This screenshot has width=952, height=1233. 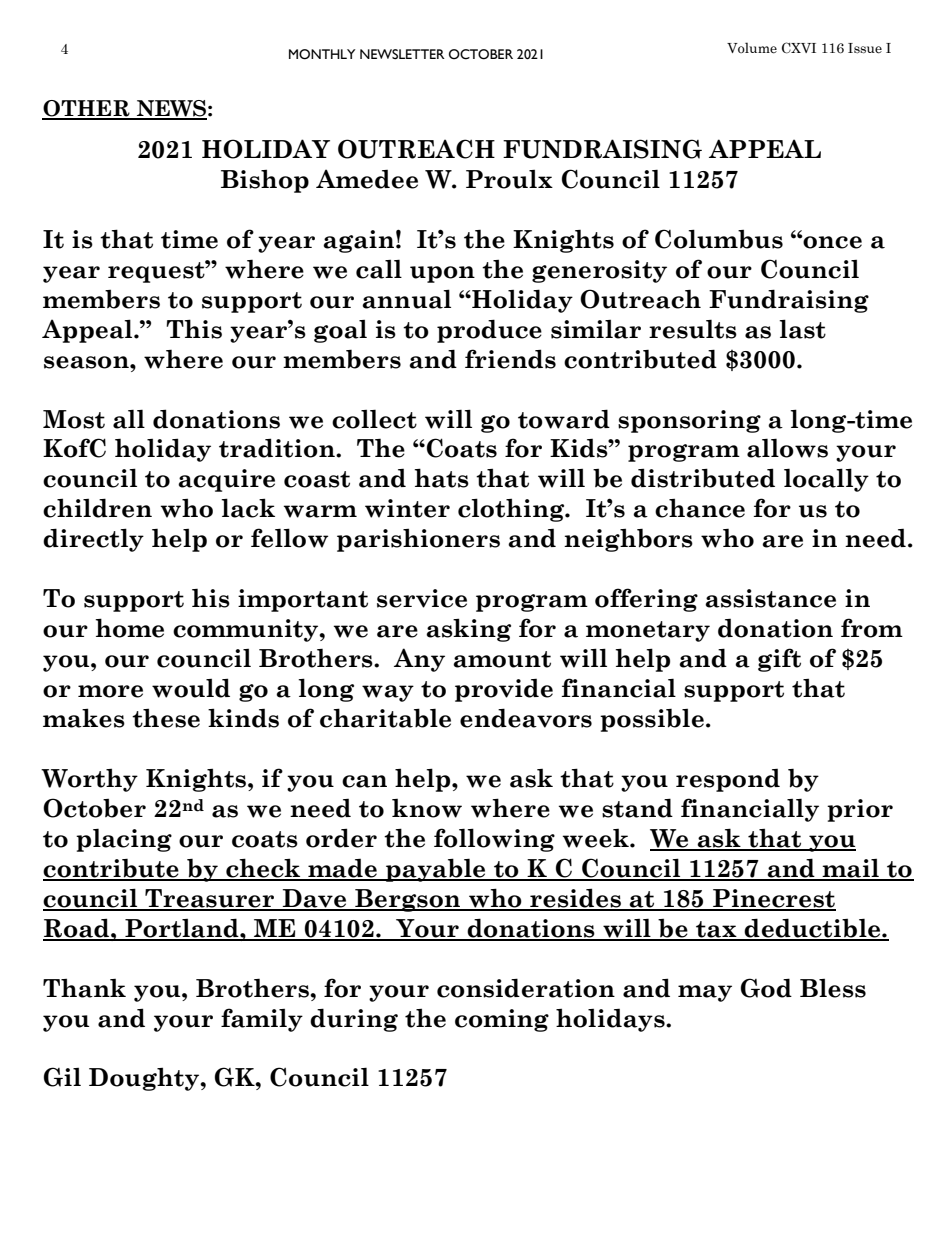 I want to click on coming, so click(x=502, y=1020).
